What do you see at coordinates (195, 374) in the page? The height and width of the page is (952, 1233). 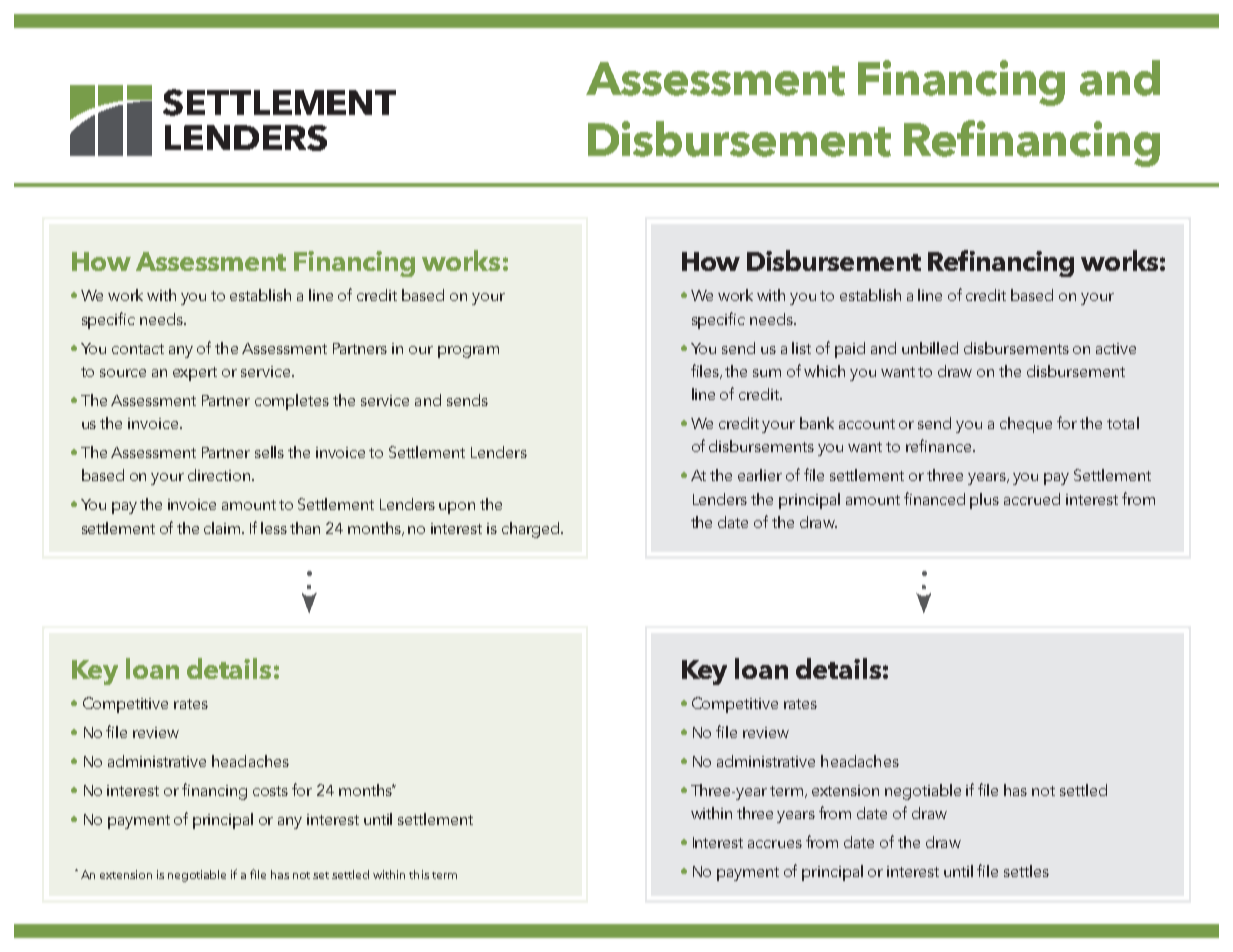 I see `expert` at bounding box center [195, 374].
